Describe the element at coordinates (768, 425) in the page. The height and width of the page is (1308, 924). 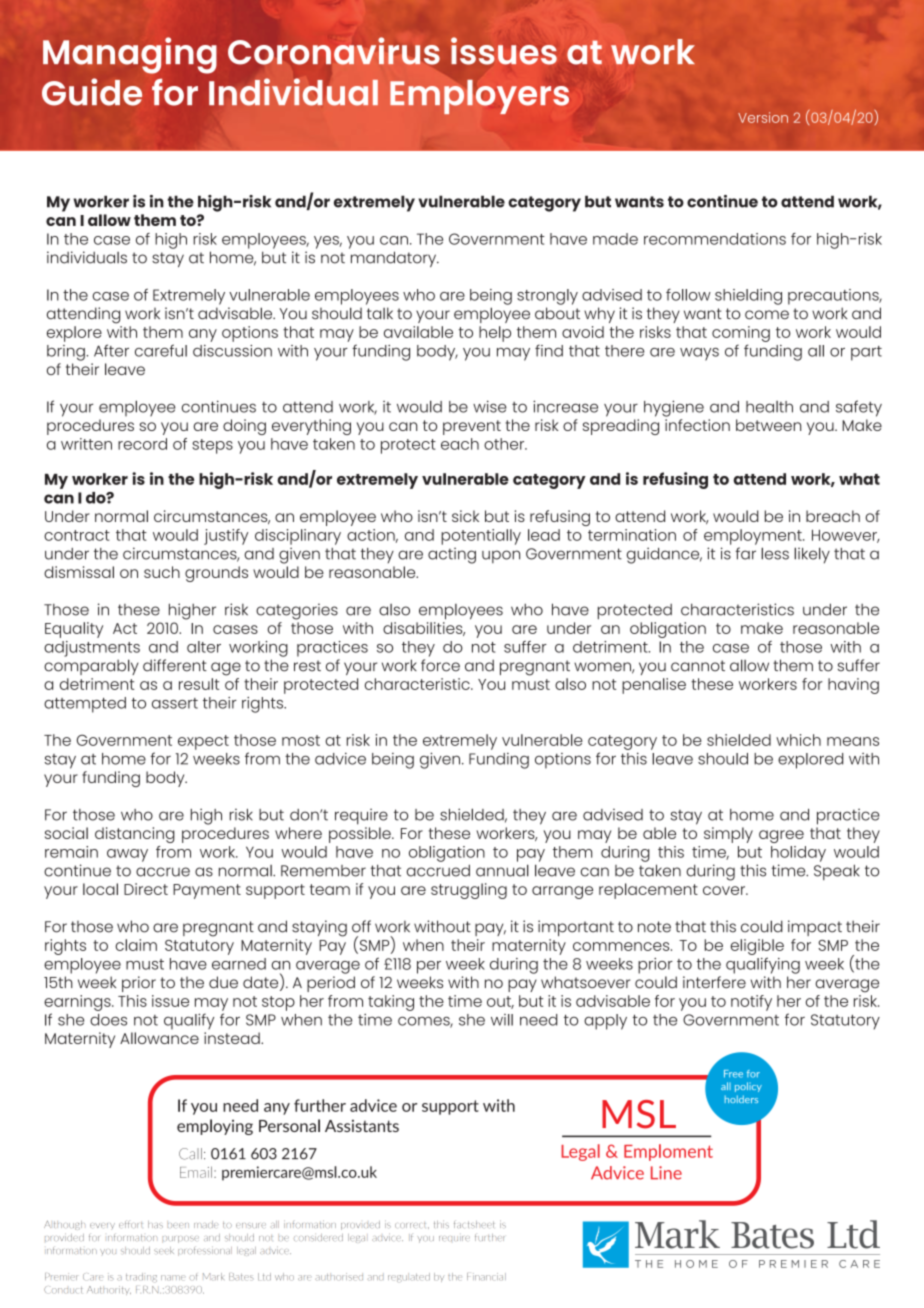
I see `between` at that location.
